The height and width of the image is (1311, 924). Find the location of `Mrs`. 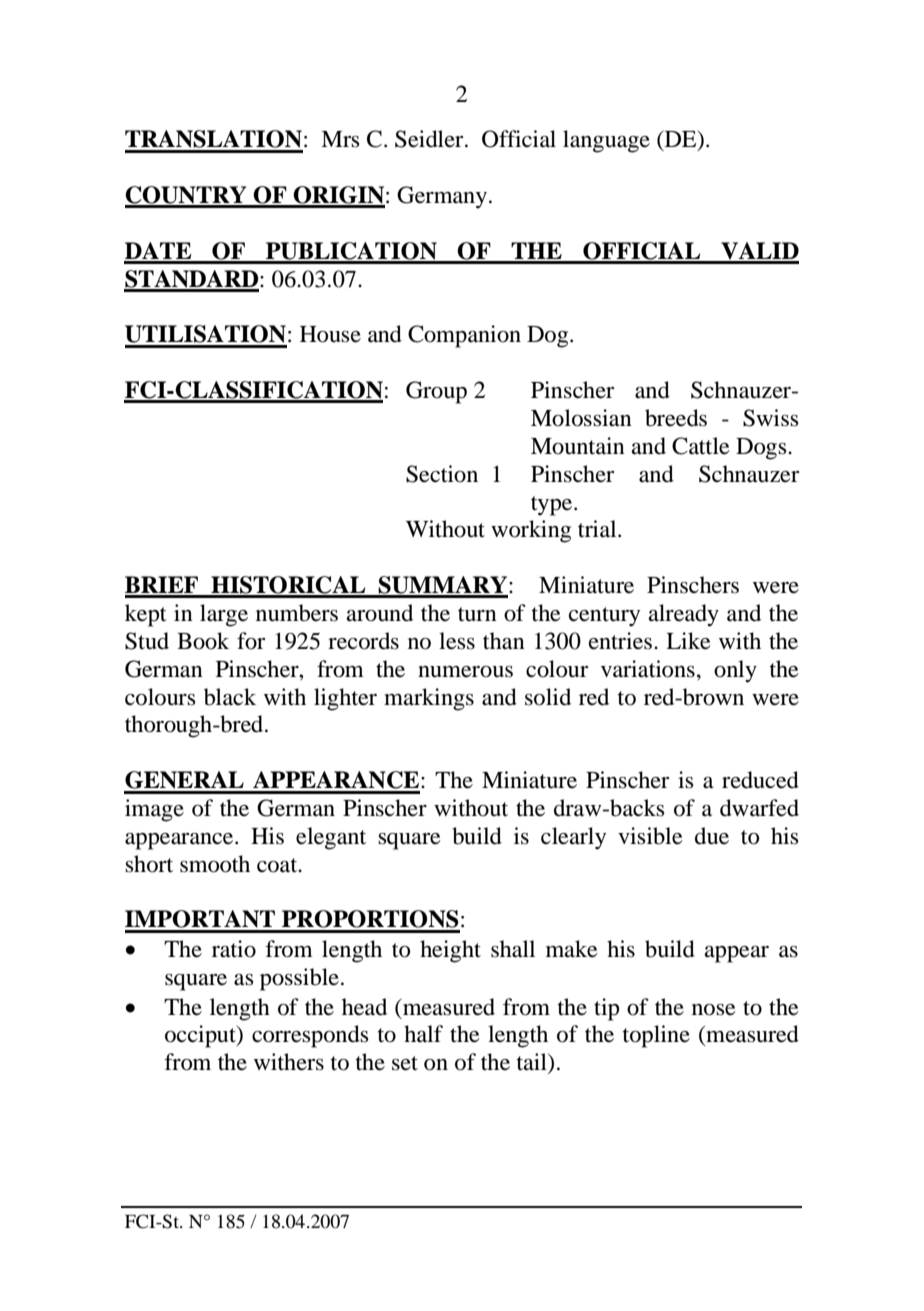

Mrs is located at coordinates (340, 139).
